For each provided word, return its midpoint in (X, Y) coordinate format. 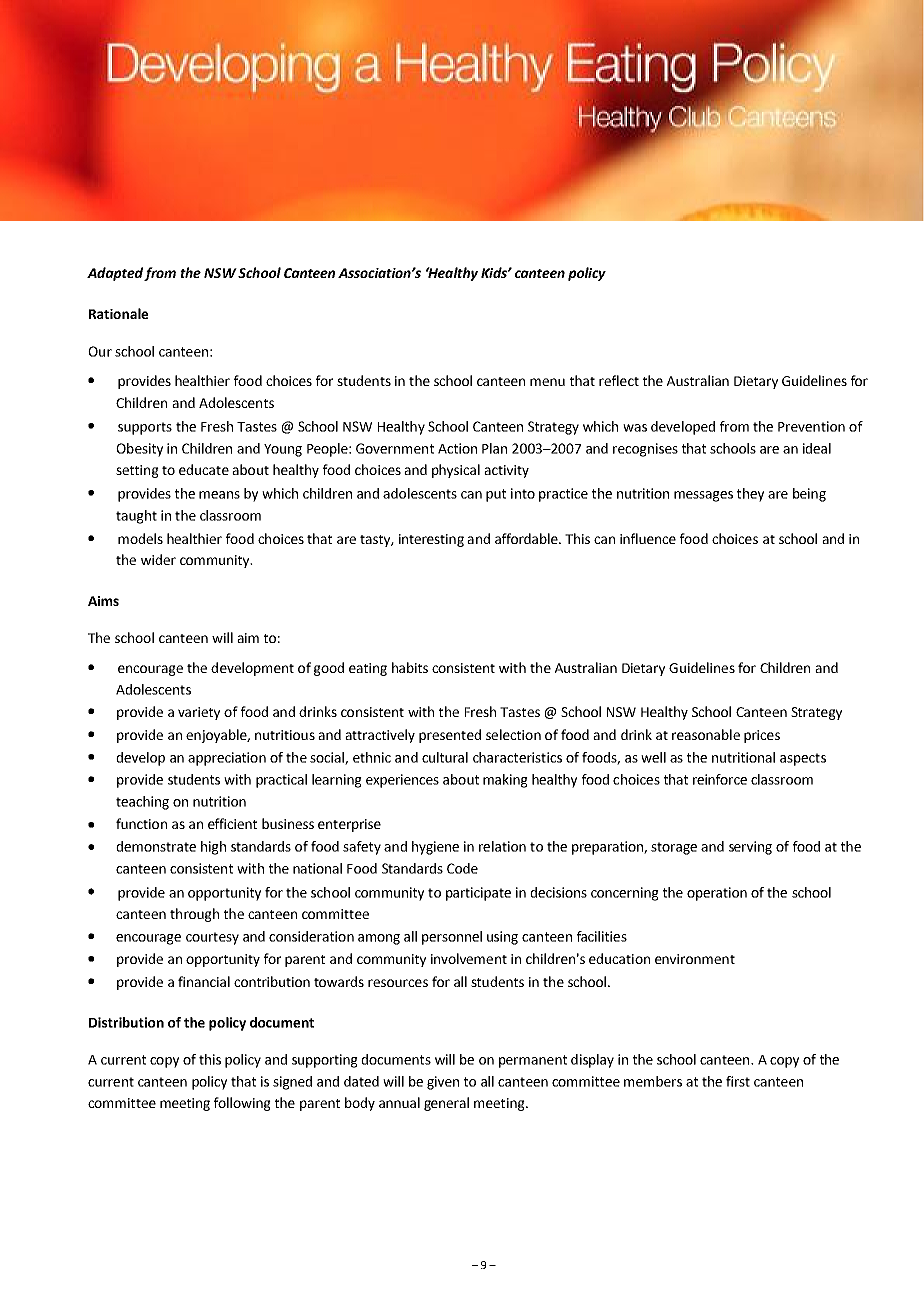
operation (717, 894)
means (219, 495)
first (738, 1081)
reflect (619, 380)
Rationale (118, 313)
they (750, 495)
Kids (495, 272)
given (443, 1083)
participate (478, 894)
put (496, 495)
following (242, 1104)
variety (199, 713)
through (194, 915)
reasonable (706, 734)
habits (410, 667)
